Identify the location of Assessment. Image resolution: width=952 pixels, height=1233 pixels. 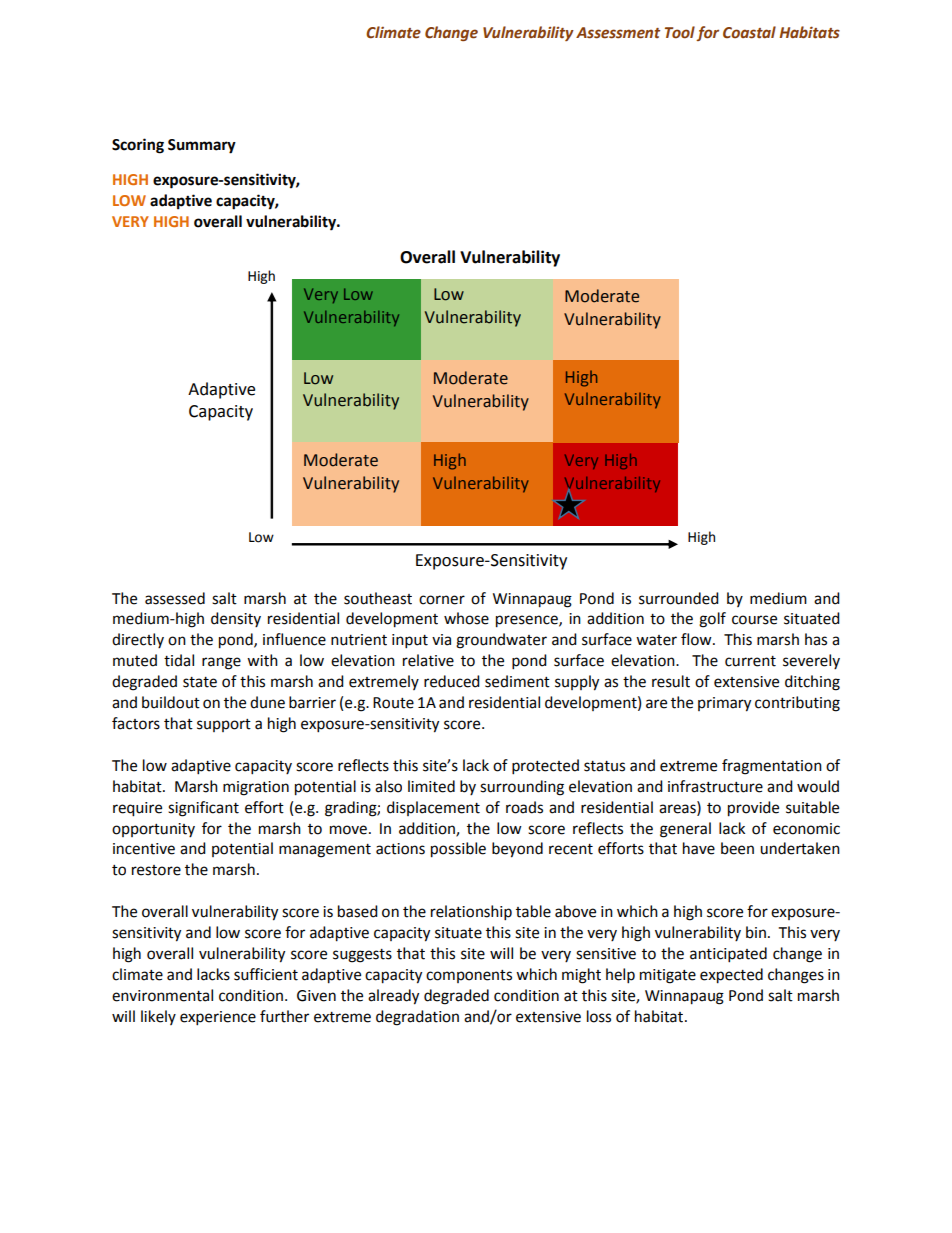
(618, 33).
